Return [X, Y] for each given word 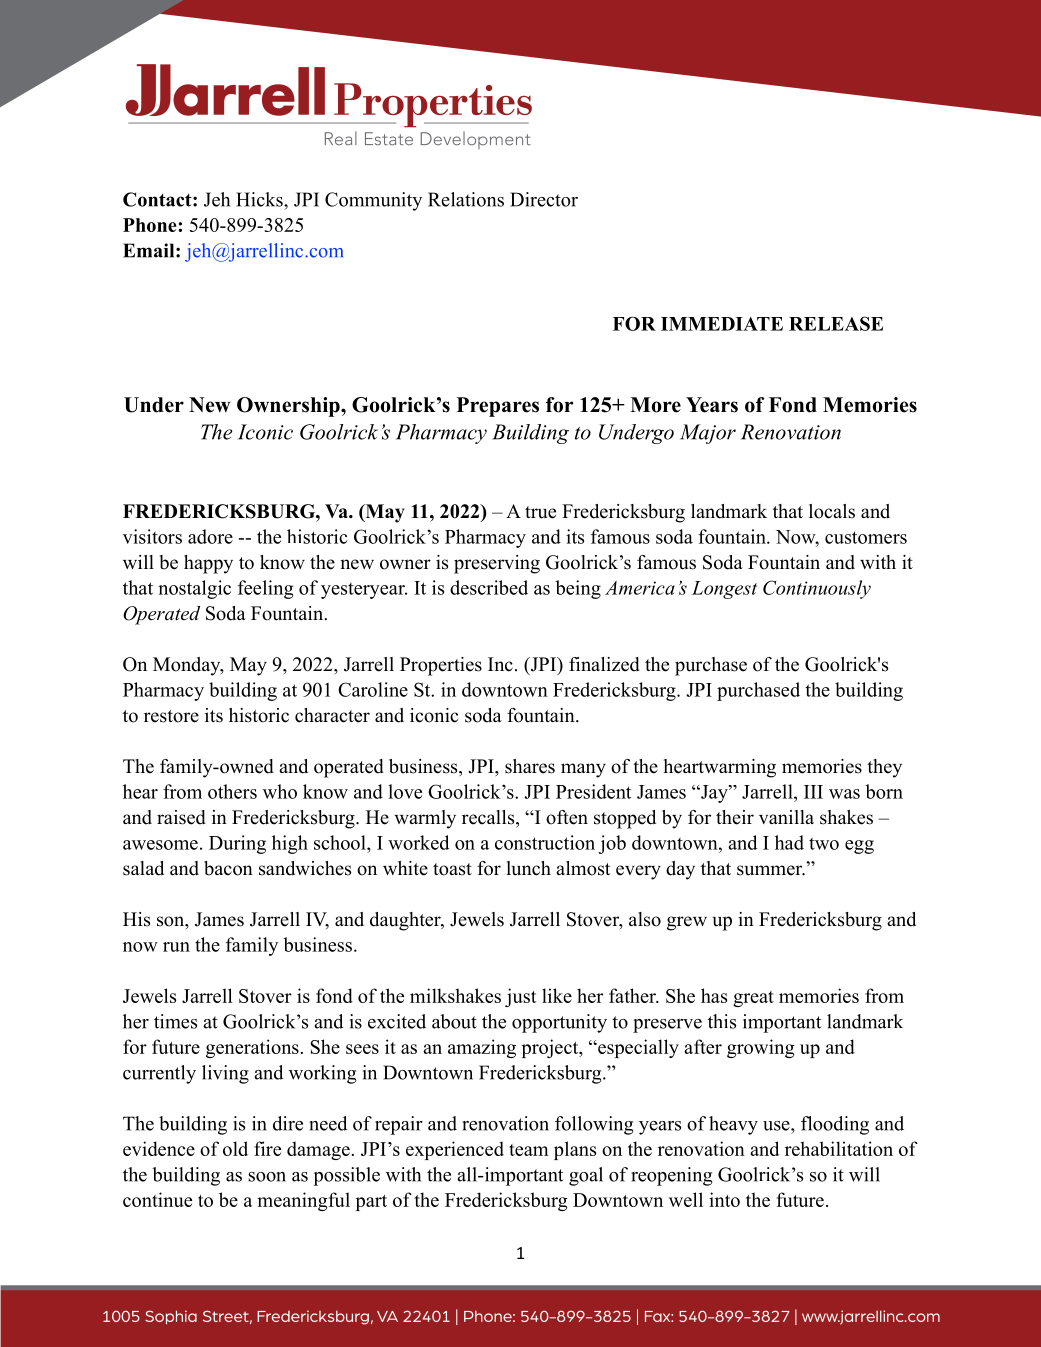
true [540, 512]
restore [171, 716]
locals [832, 511]
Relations [466, 199]
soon [267, 1177]
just [520, 997]
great [753, 999]
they [884, 768]
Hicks [260, 199]
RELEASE [836, 323]
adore [210, 536]
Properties [441, 666]
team [529, 1150]
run [176, 947]
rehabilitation [839, 1148]
